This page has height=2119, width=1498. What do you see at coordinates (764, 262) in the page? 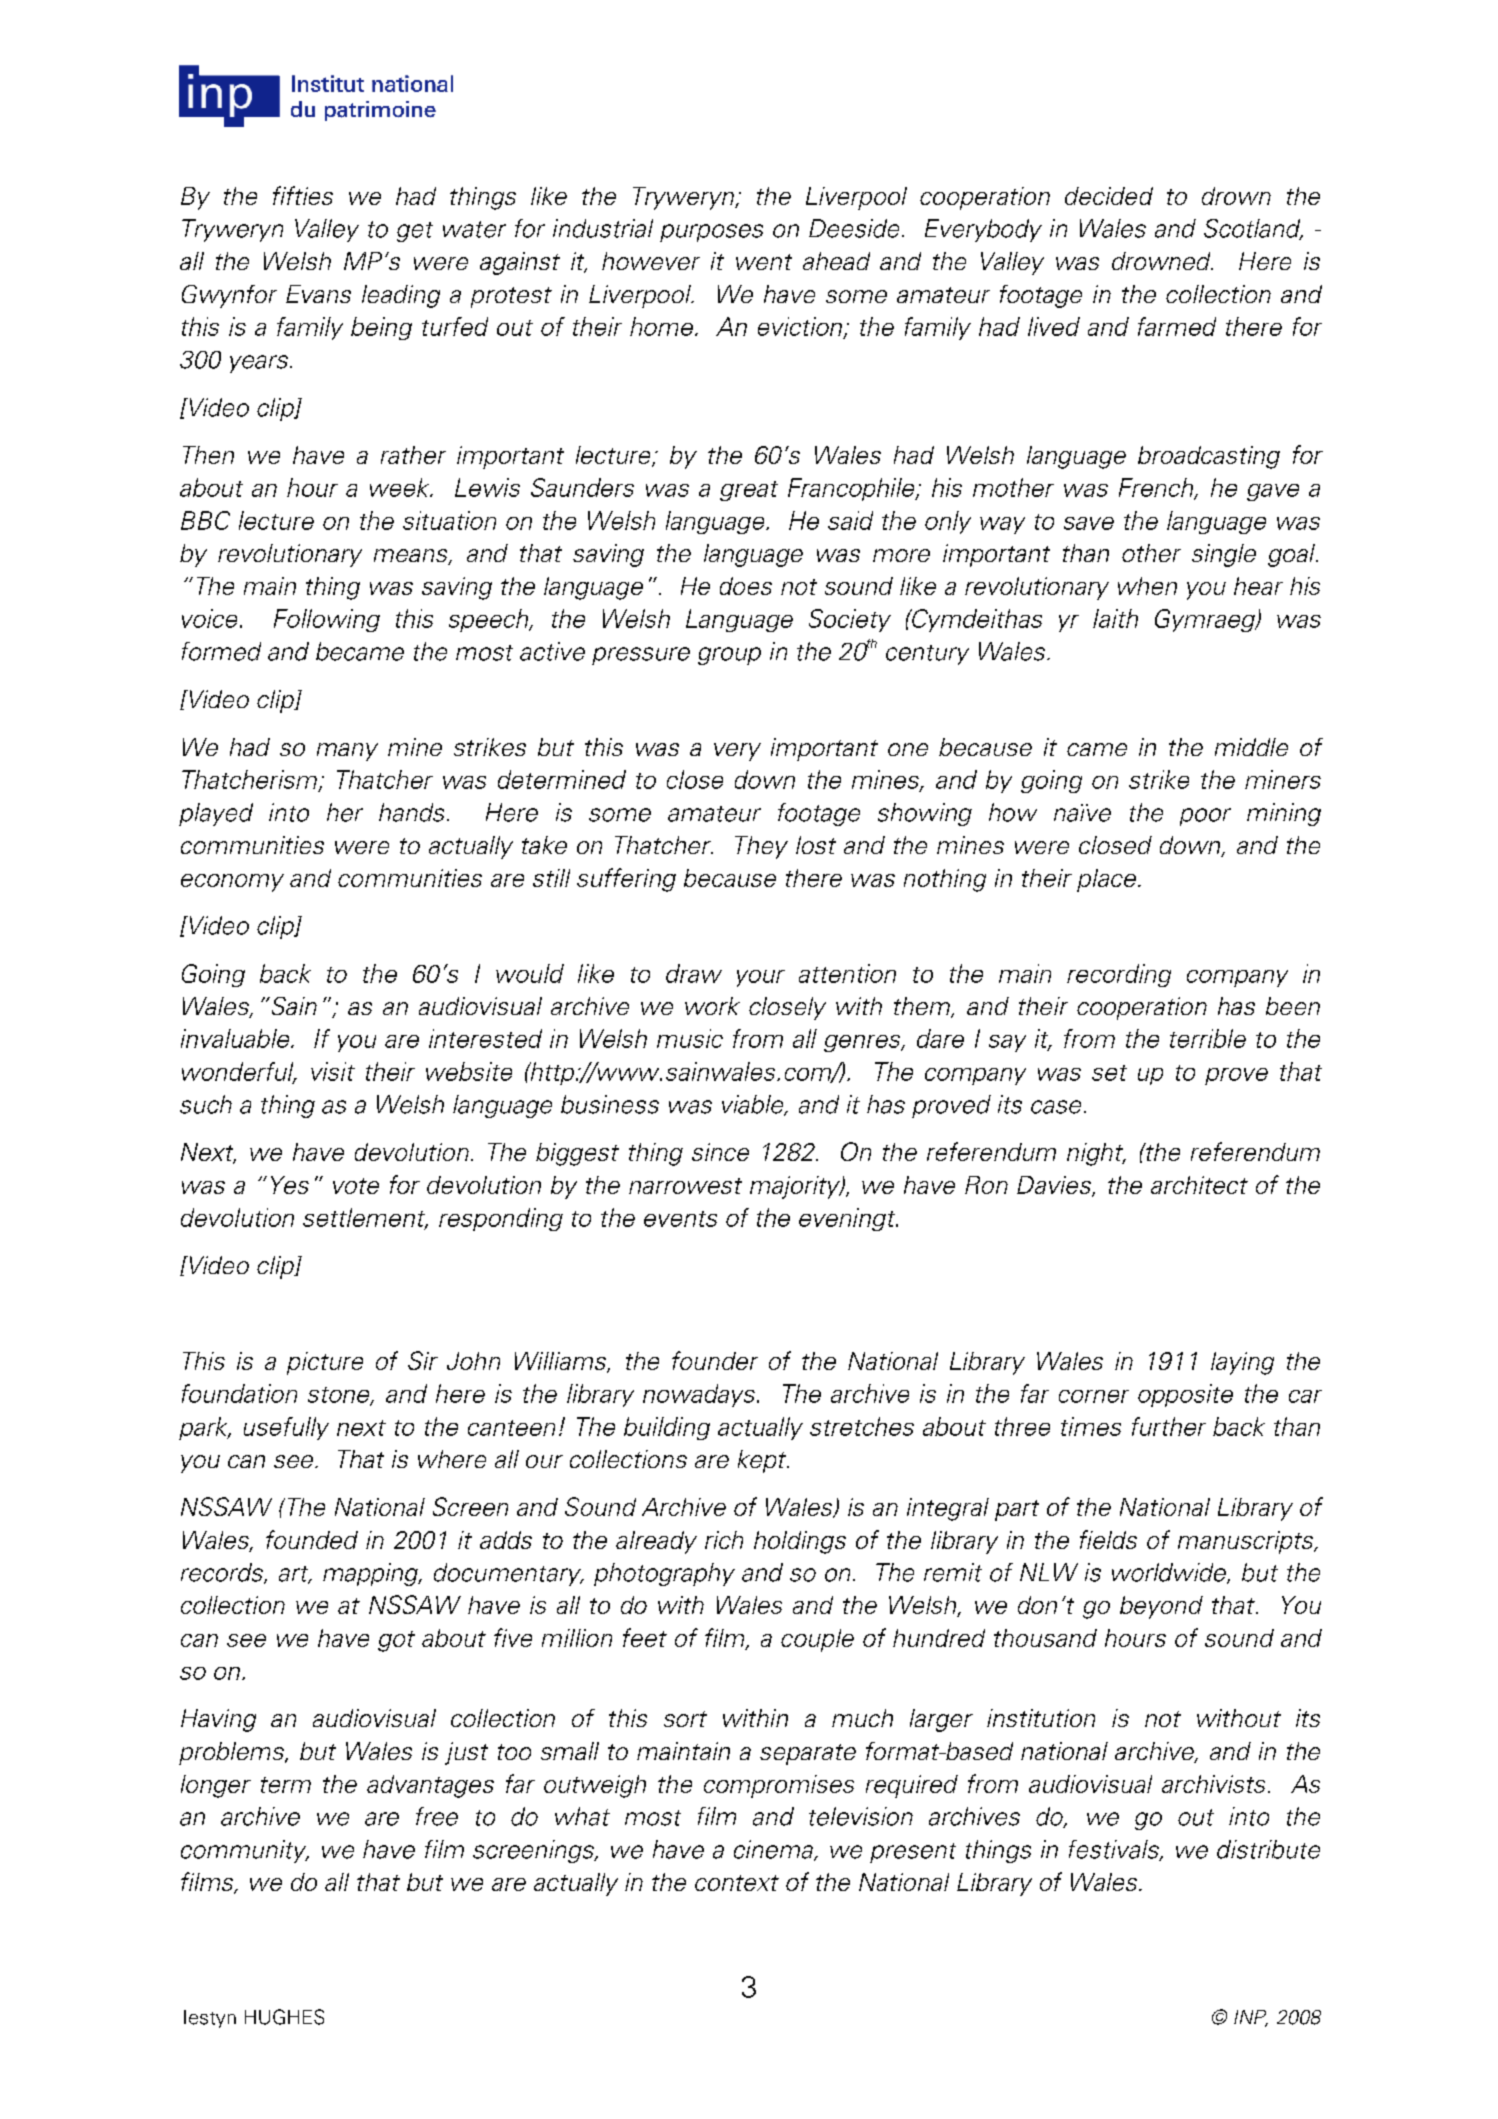
I see `went` at bounding box center [764, 262].
